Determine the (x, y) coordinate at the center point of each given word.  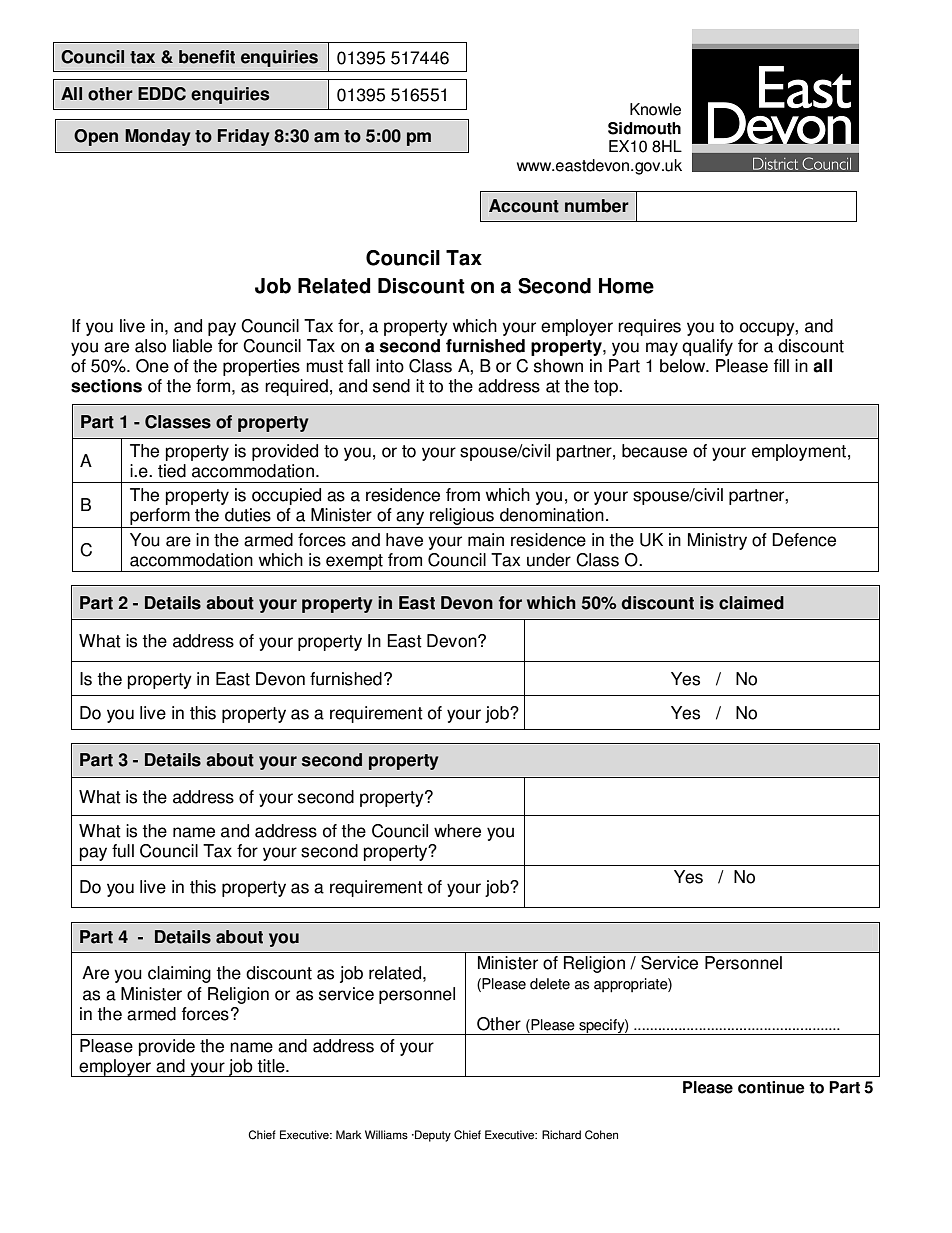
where (457, 831)
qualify (707, 347)
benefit (207, 57)
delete (550, 984)
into (390, 366)
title (272, 1066)
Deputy (432, 1136)
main (486, 540)
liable (192, 346)
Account (524, 206)
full (123, 851)
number (597, 206)
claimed (751, 603)
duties (248, 515)
